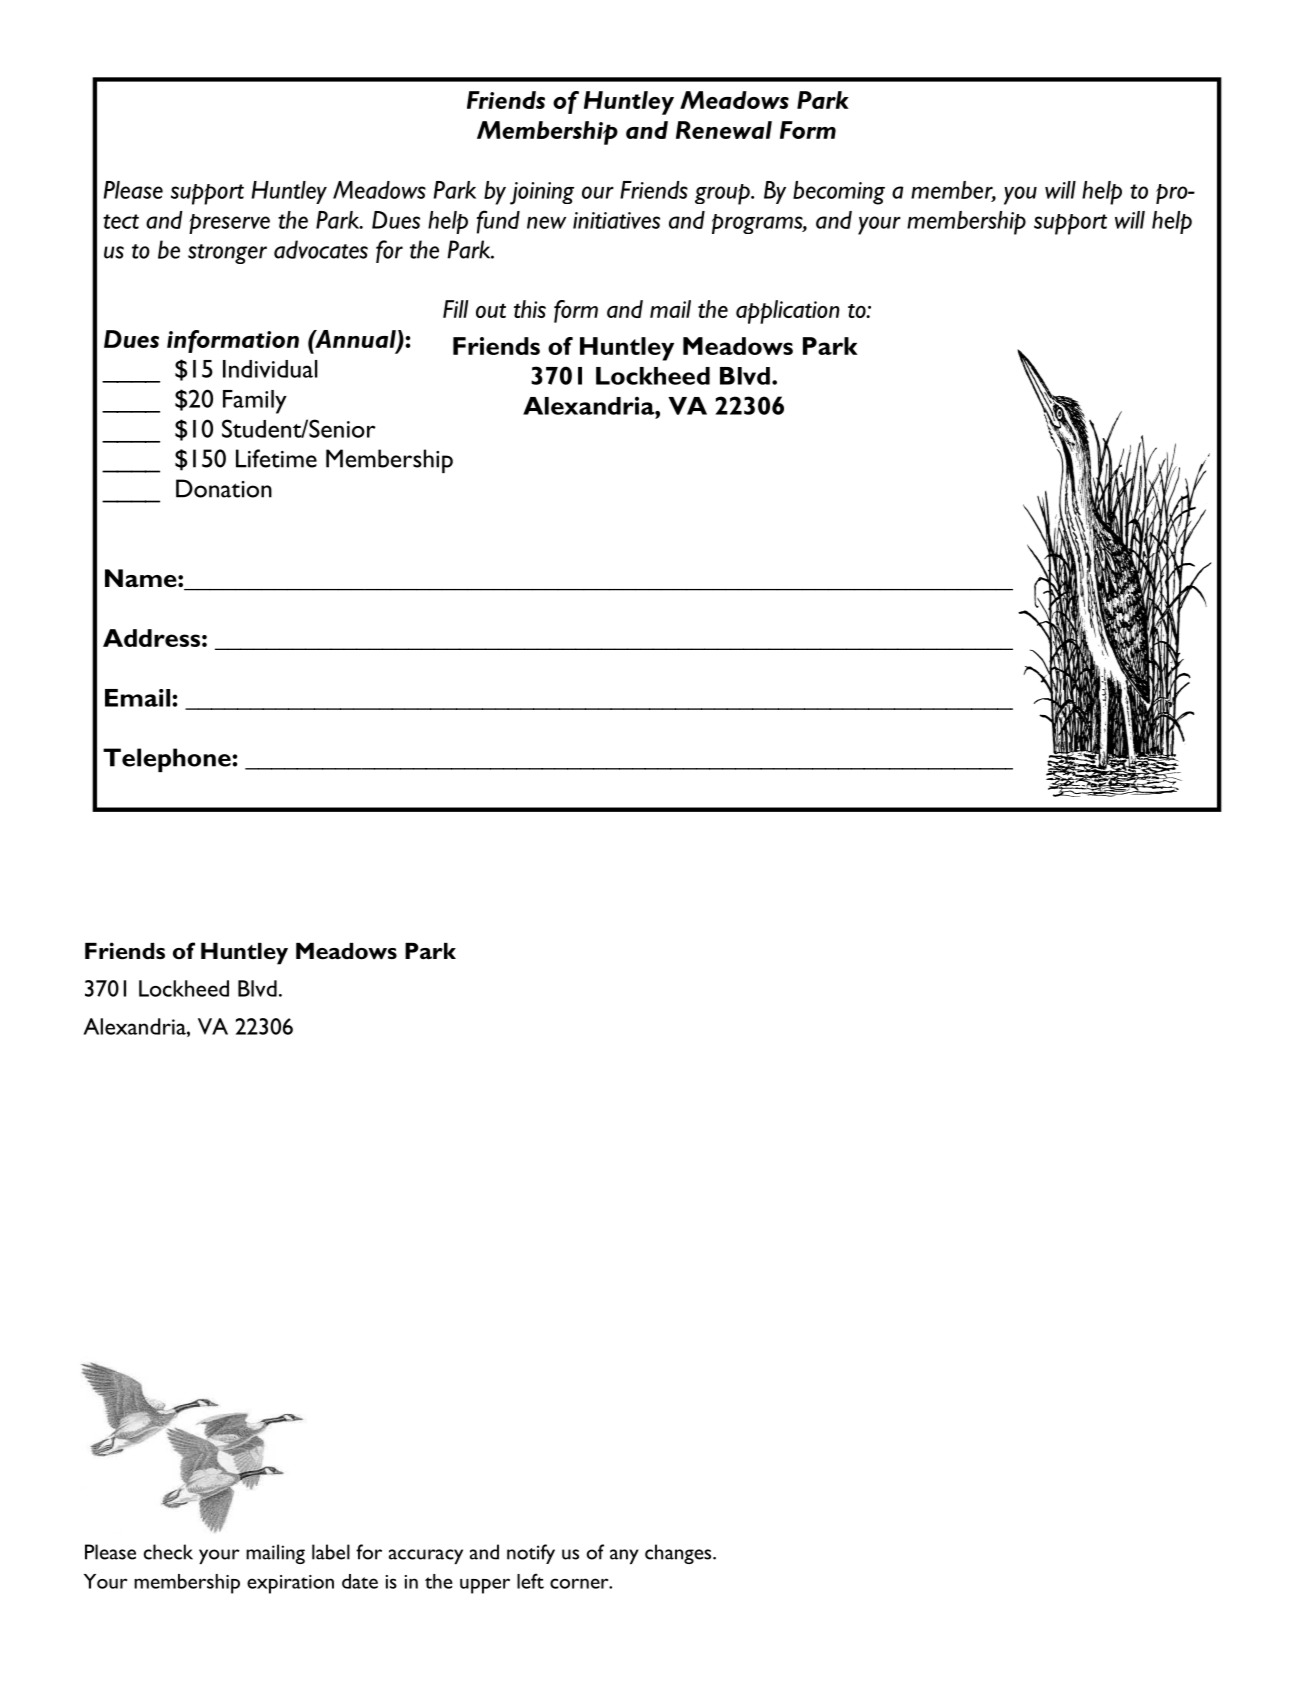  What do you see at coordinates (290, 1584) in the screenshot?
I see `expiration` at bounding box center [290, 1584].
